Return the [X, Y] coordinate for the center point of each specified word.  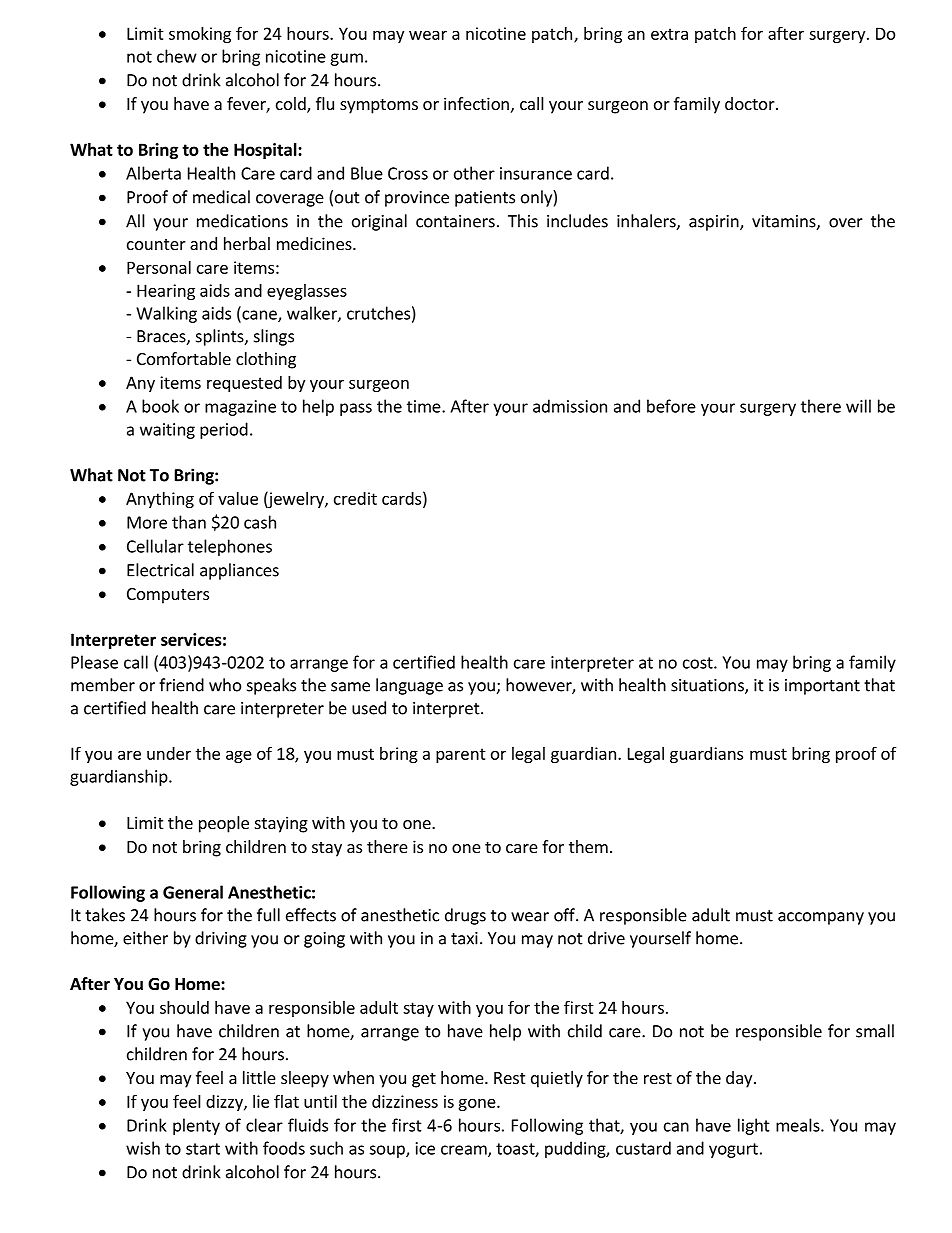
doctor [751, 103]
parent [461, 755]
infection [476, 103]
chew [177, 56]
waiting [167, 431]
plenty [196, 1126]
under [169, 753]
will [858, 406]
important [822, 687]
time [425, 406]
